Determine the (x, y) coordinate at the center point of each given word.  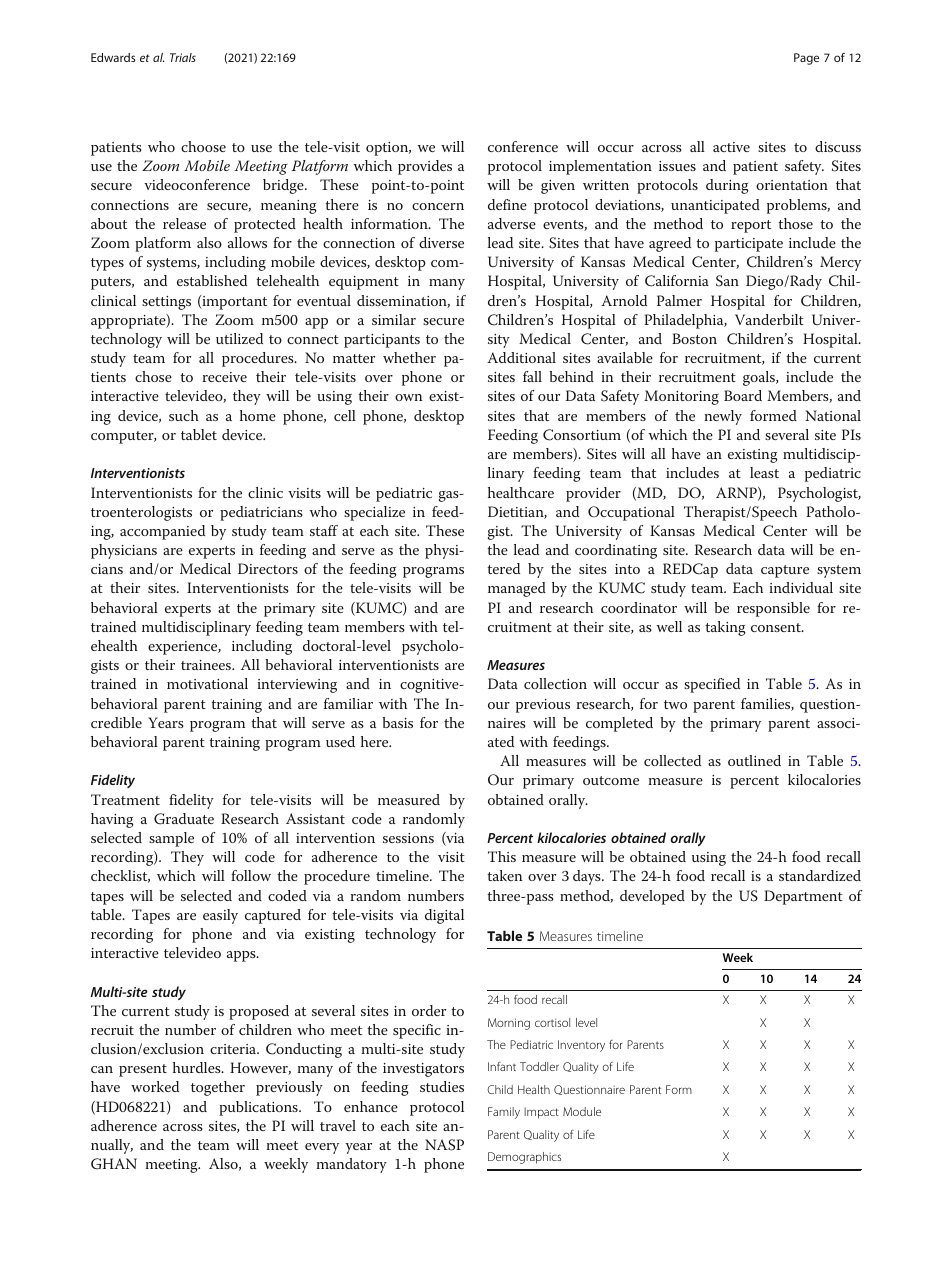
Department (803, 897)
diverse (441, 242)
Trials (183, 57)
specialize (374, 513)
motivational (207, 683)
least (764, 472)
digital (444, 916)
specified (712, 685)
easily (220, 916)
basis (397, 722)
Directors (268, 568)
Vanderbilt (769, 319)
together (218, 1088)
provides (425, 167)
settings (166, 303)
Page (806, 59)
